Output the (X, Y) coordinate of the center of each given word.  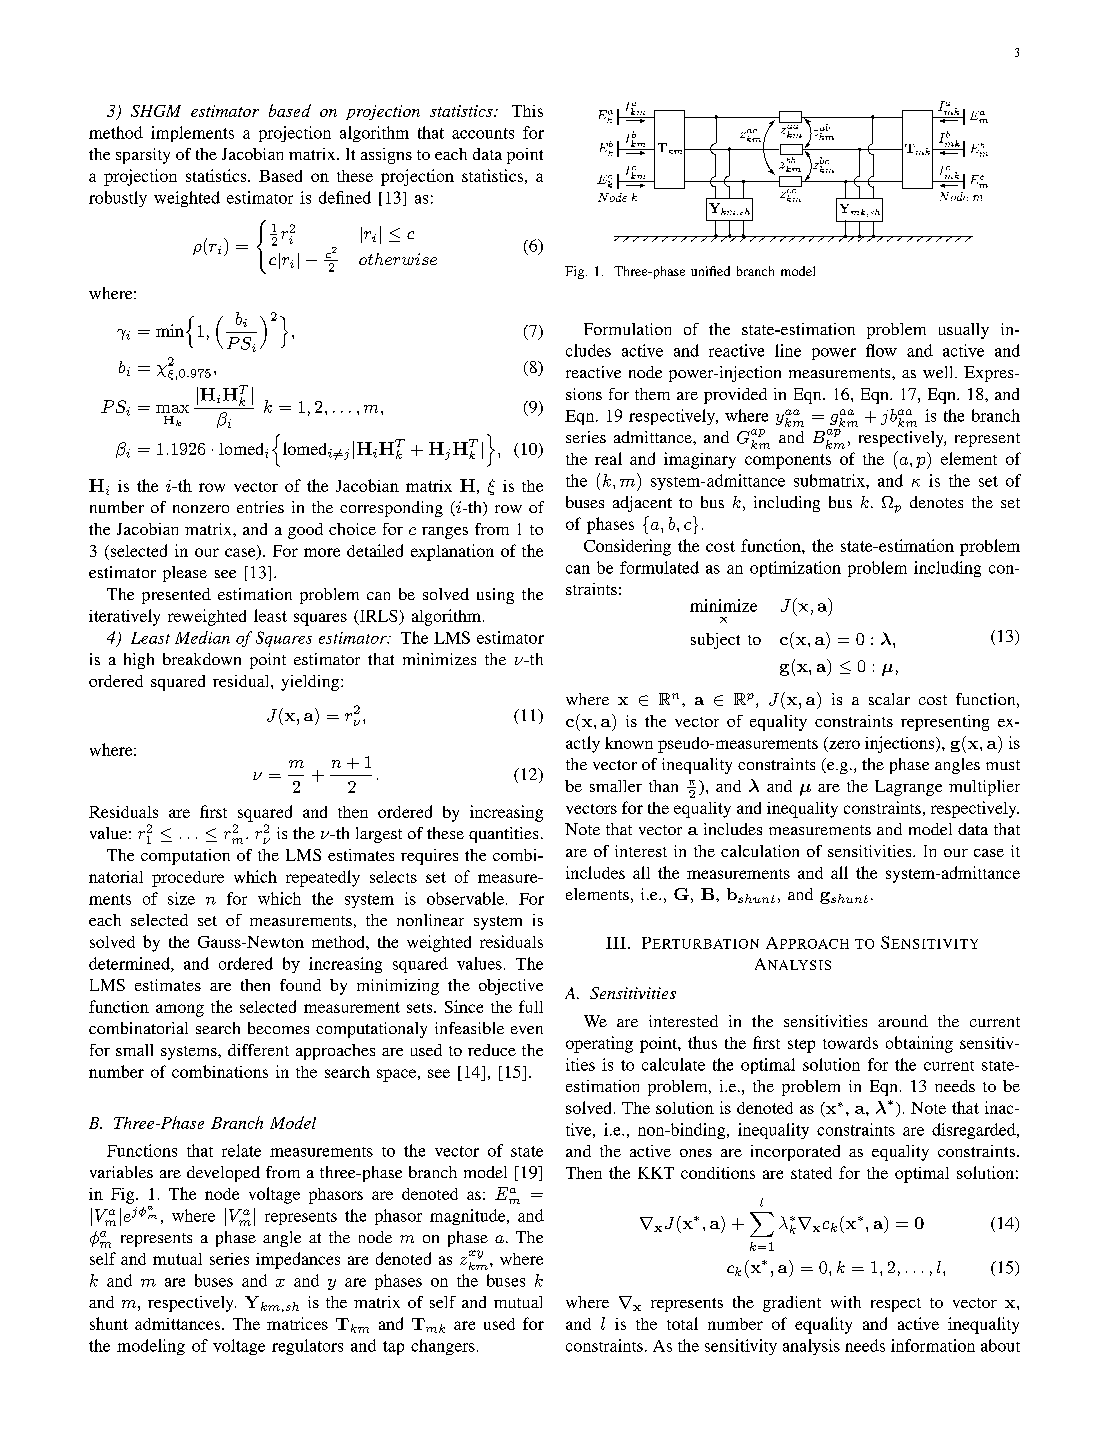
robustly (118, 199)
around (903, 1021)
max (172, 409)
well (939, 372)
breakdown (202, 659)
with (846, 1302)
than (663, 786)
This (527, 111)
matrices (297, 1323)
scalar (889, 699)
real (608, 458)
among (180, 1010)
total (682, 1323)
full (531, 1006)
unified (710, 271)
